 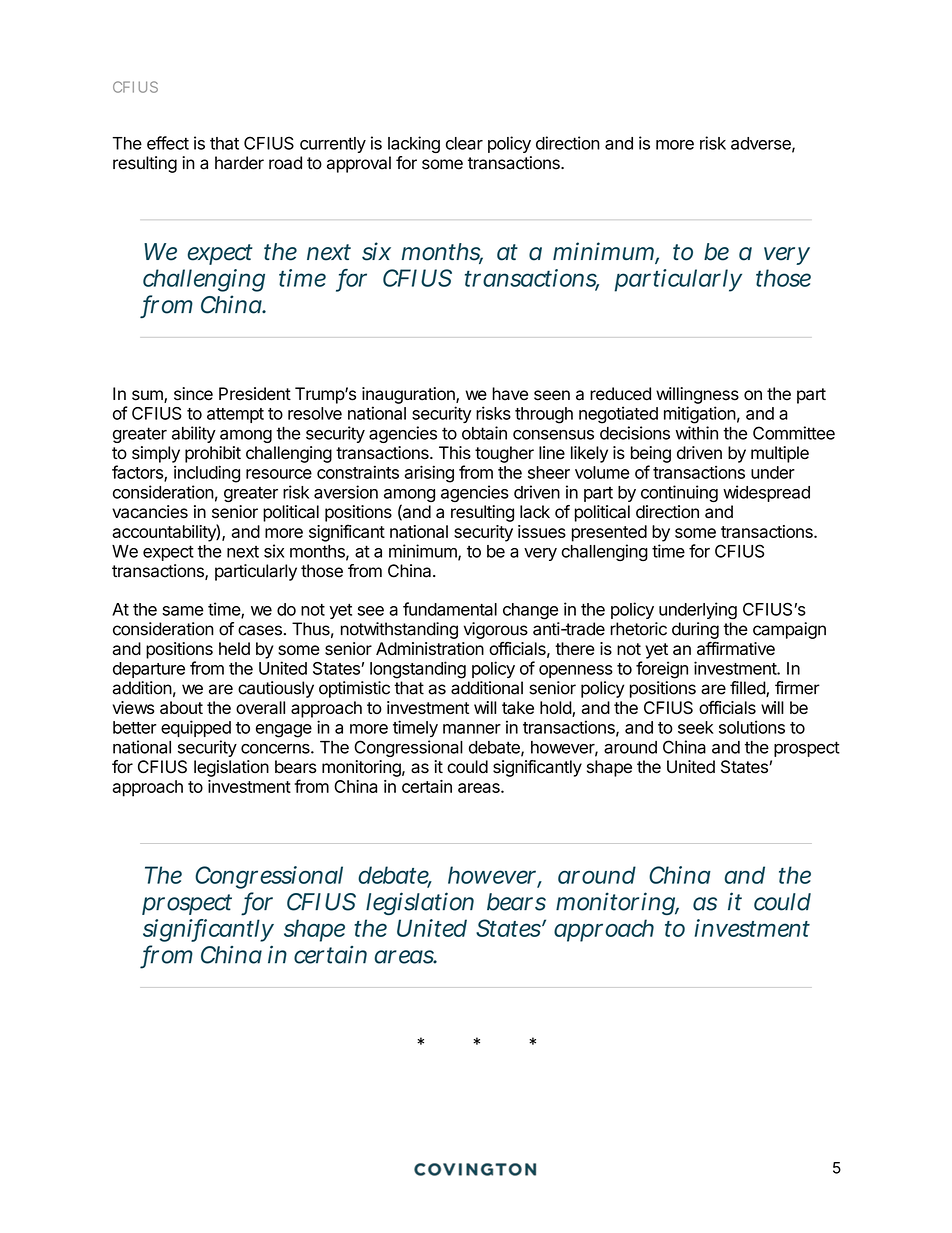 I want to click on clear, so click(x=464, y=143).
